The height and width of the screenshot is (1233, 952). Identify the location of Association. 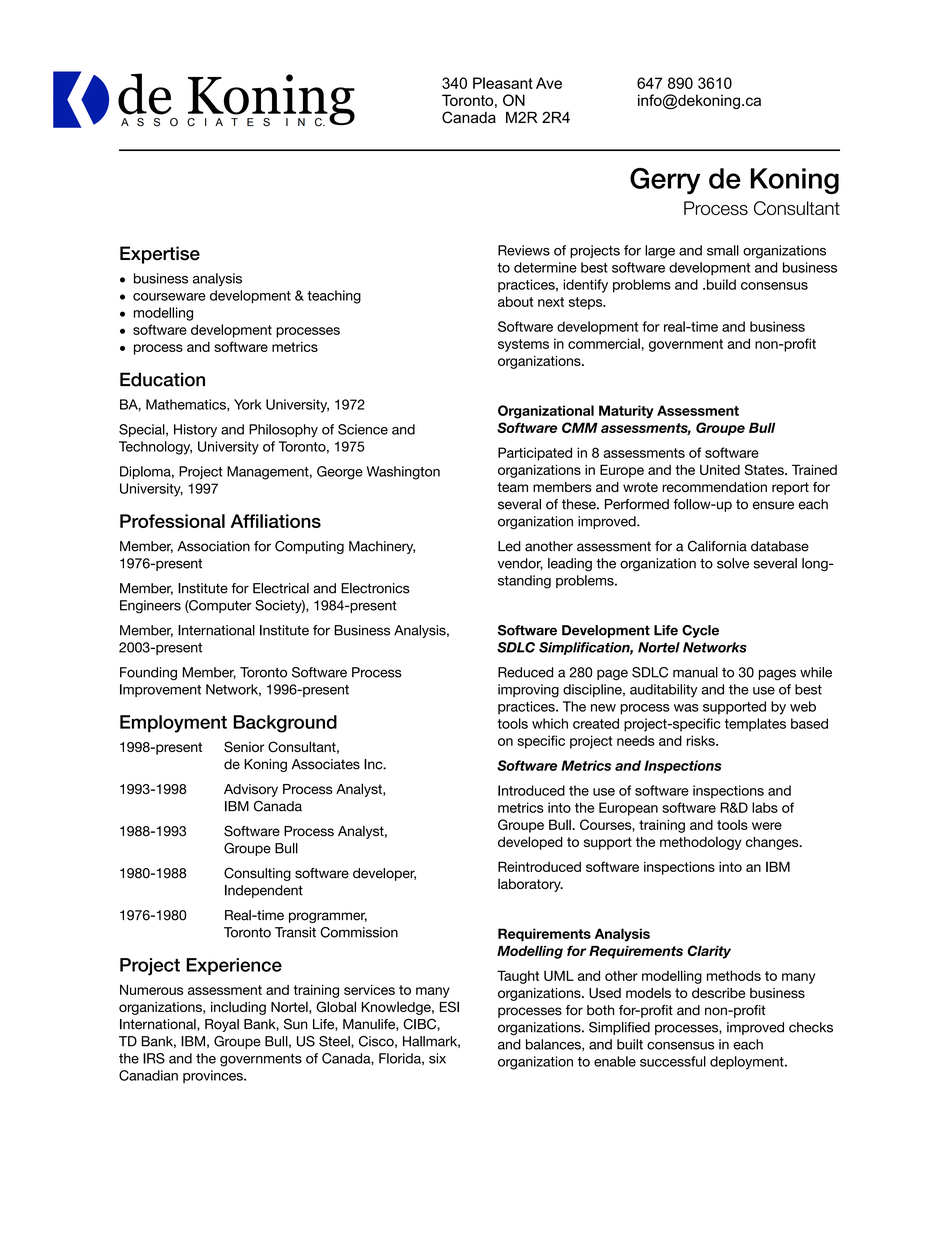
(213, 546).
